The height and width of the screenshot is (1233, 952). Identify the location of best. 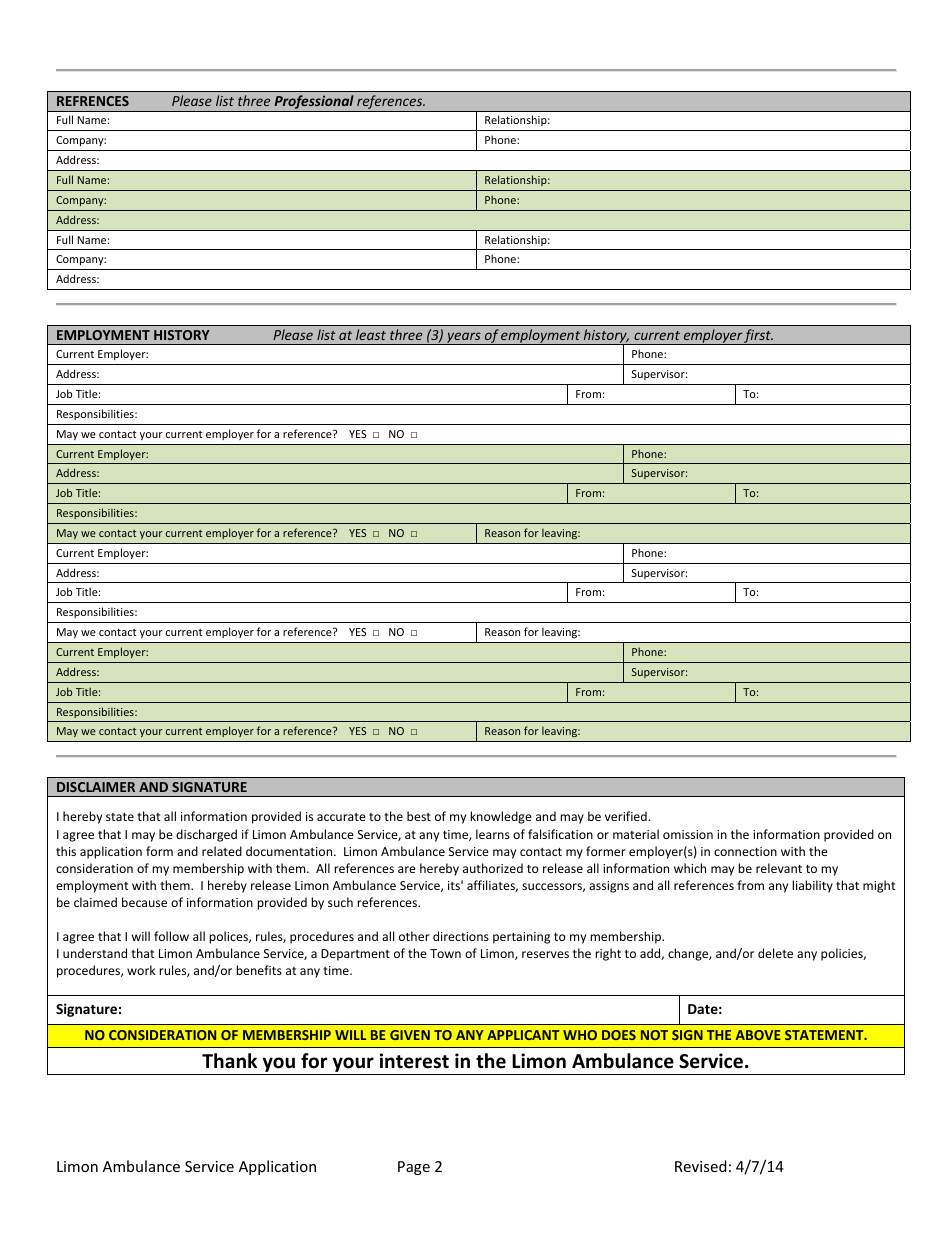
(419, 816).
